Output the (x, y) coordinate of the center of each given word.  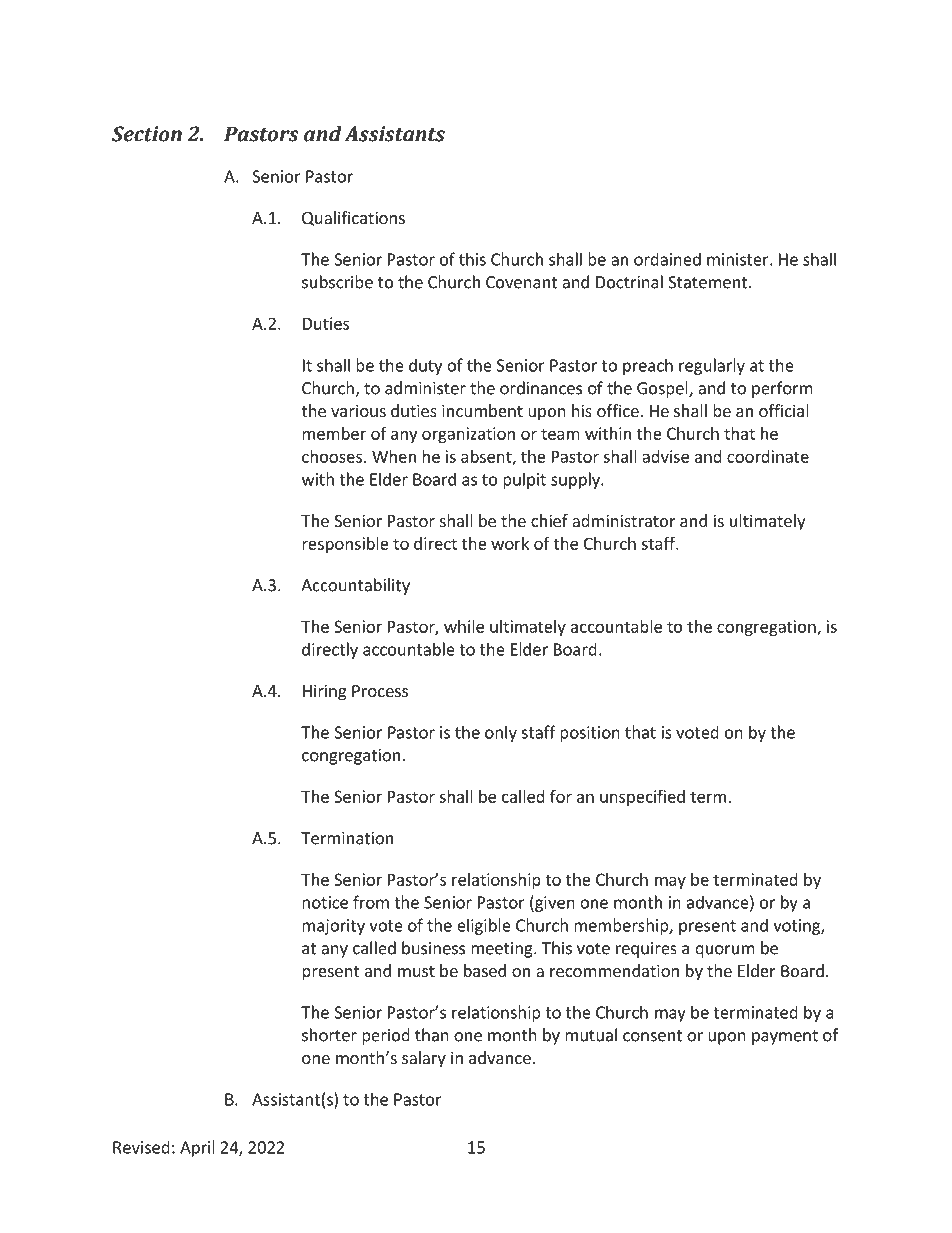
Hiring (325, 692)
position (590, 734)
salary (424, 1059)
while (464, 626)
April (197, 1148)
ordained (667, 259)
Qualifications (353, 218)
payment (785, 1037)
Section (147, 134)
